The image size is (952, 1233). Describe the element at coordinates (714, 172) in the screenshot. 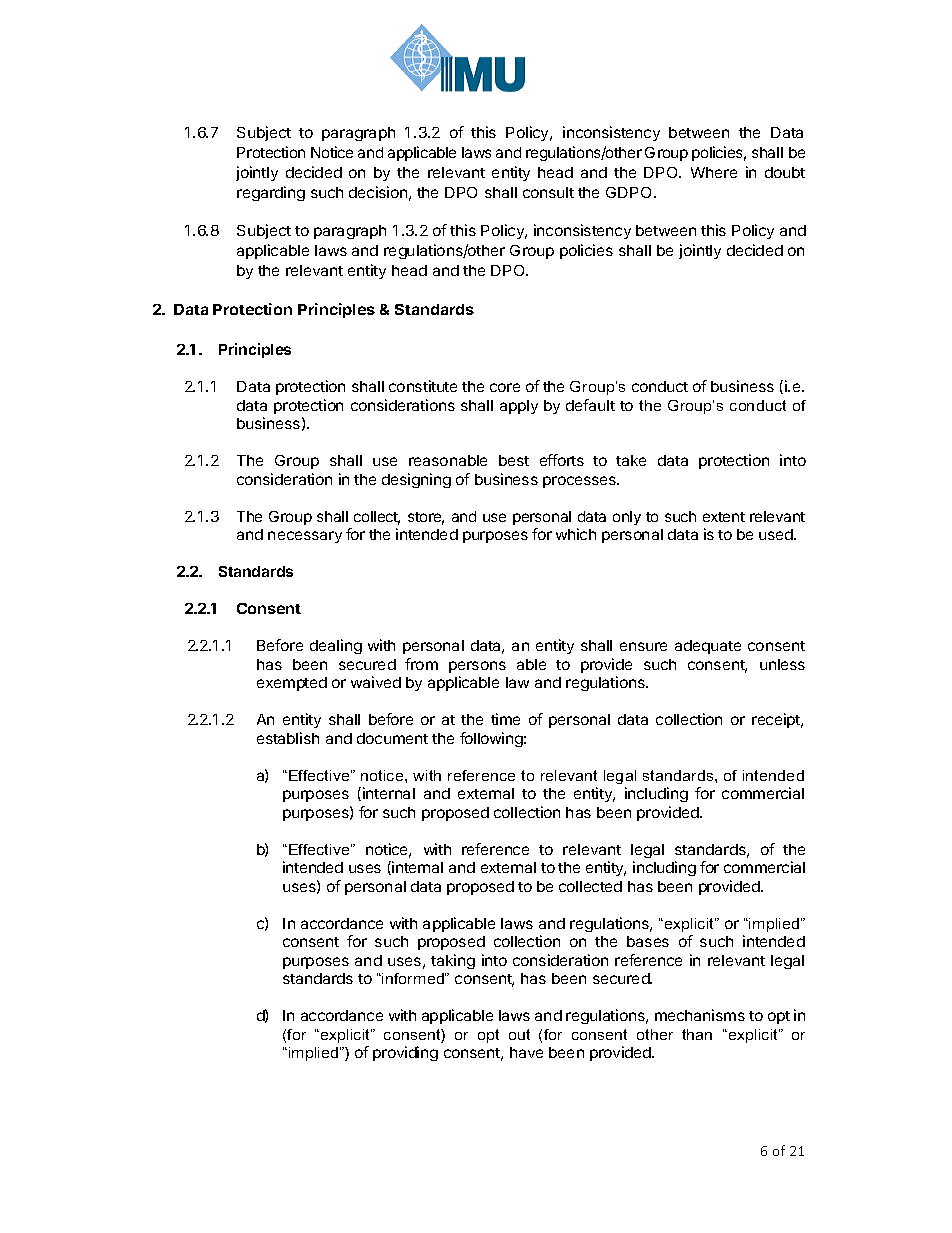

I see `Where` at that location.
